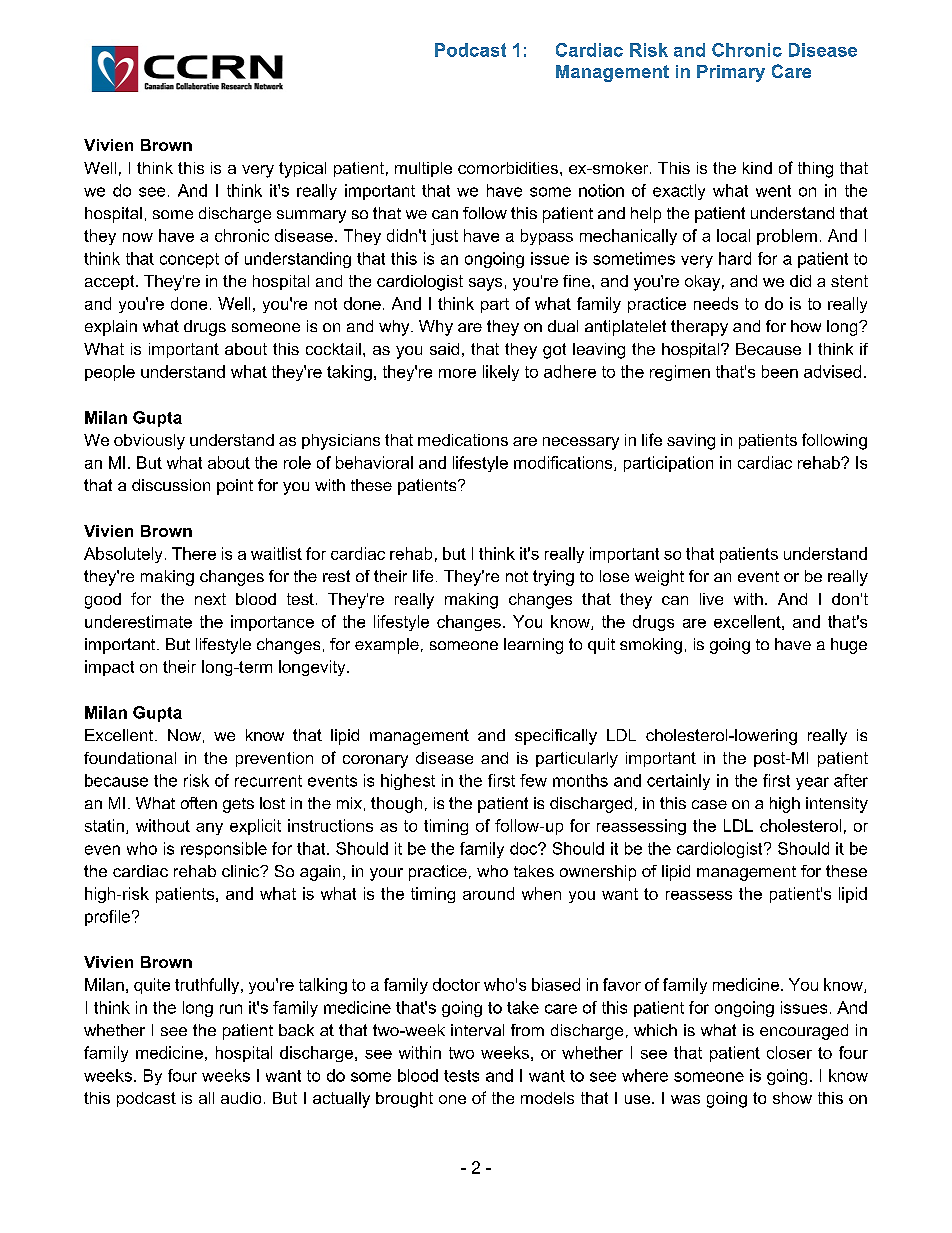 The image size is (952, 1233). Describe the element at coordinates (792, 1098) in the screenshot. I see `show` at that location.
